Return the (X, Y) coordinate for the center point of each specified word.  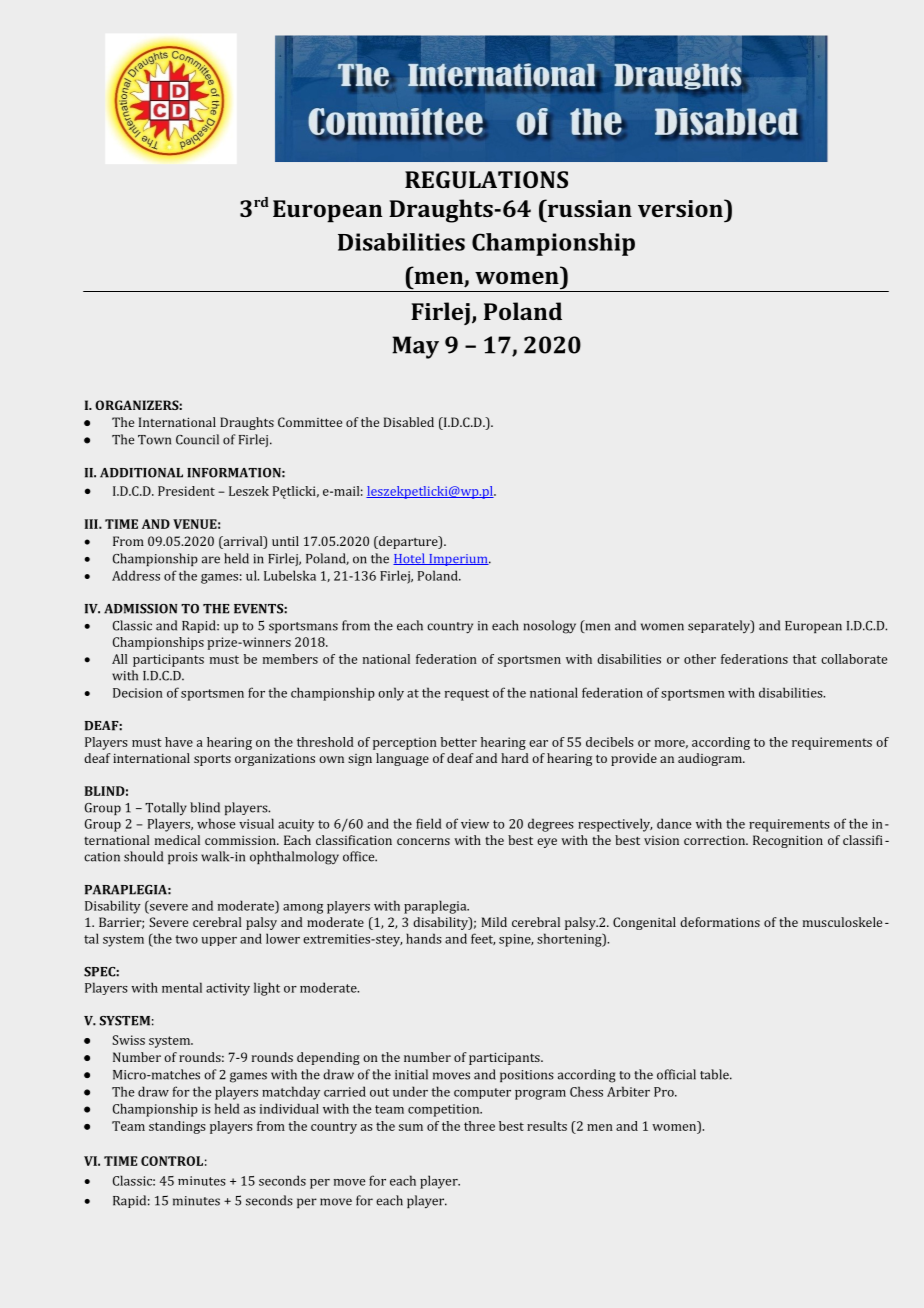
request (467, 695)
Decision (138, 693)
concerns (423, 841)
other (700, 659)
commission (241, 840)
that (805, 659)
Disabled (409, 422)
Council (197, 439)
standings (177, 1127)
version (681, 208)
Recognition (788, 841)
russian (588, 208)
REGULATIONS (486, 179)
